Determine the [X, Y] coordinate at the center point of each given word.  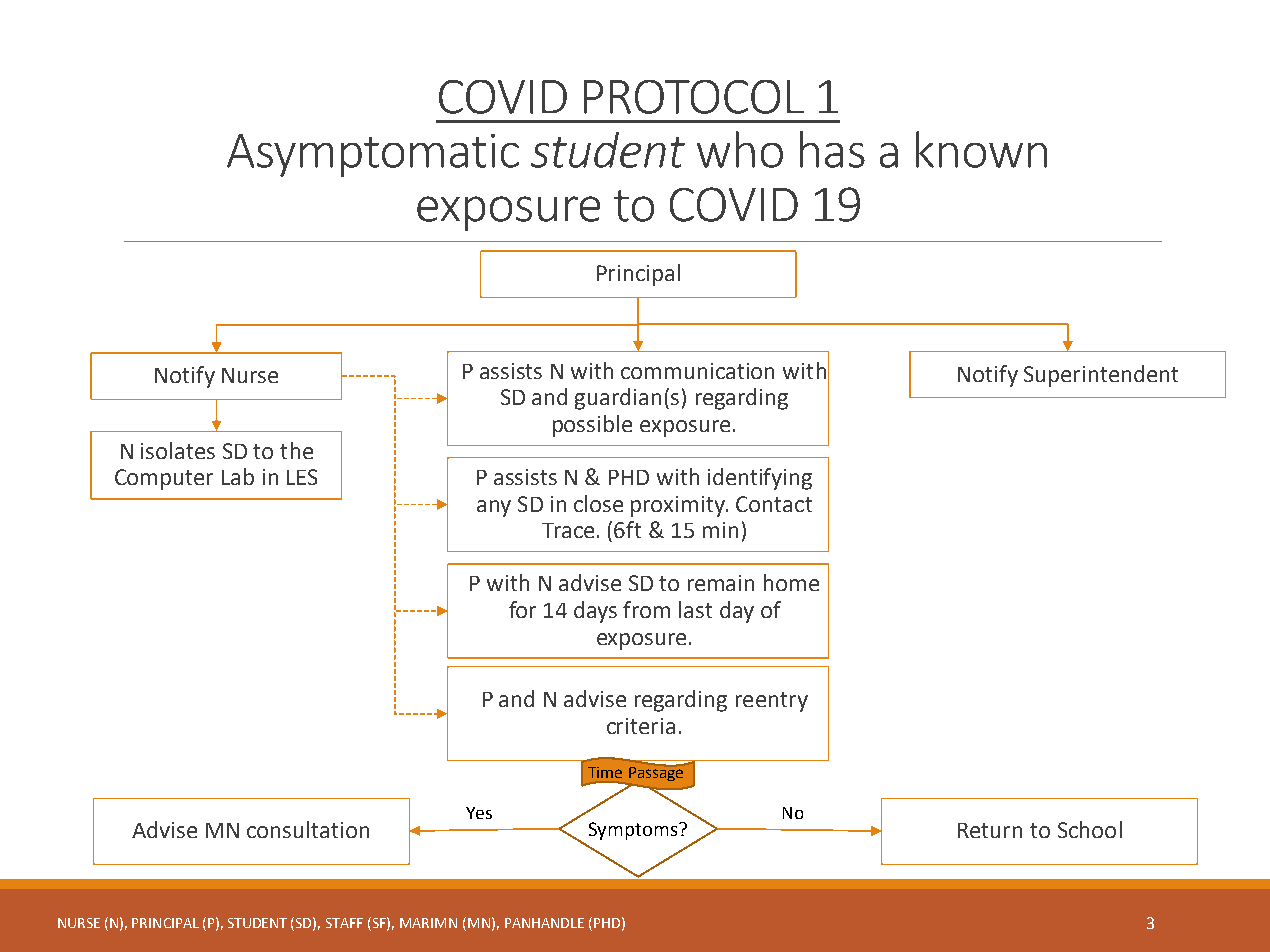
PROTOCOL [694, 97]
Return [990, 830]
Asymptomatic [373, 155]
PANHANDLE [544, 923]
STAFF [344, 923]
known [981, 149]
